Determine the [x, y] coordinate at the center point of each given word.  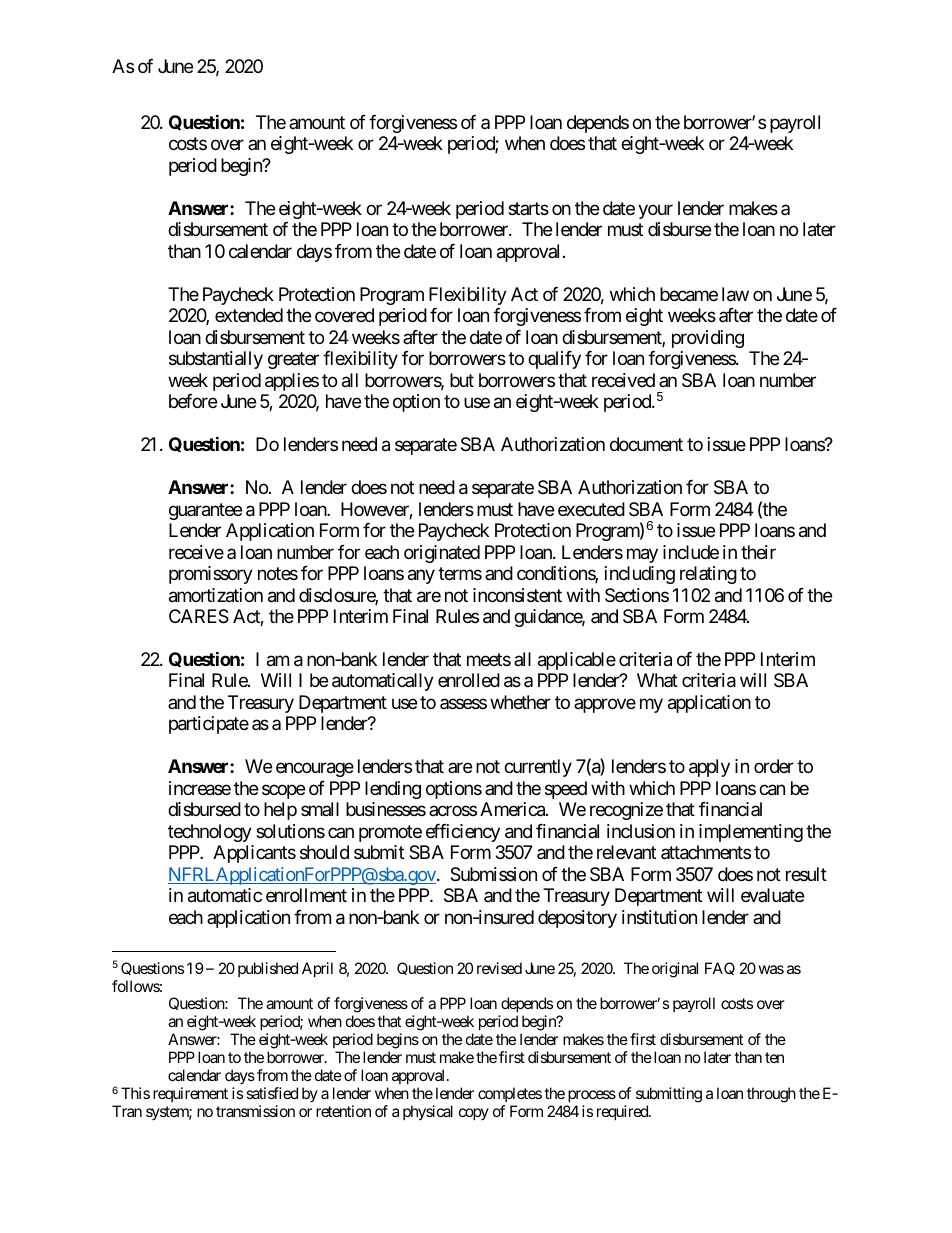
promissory [211, 575]
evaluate [772, 895]
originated [442, 554]
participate [209, 725]
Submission [493, 874]
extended [249, 315]
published [268, 969]
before [193, 401]
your [655, 211]
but [462, 380]
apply [709, 768]
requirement [190, 1094]
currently [538, 768]
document [646, 444]
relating [708, 575]
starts [528, 208]
